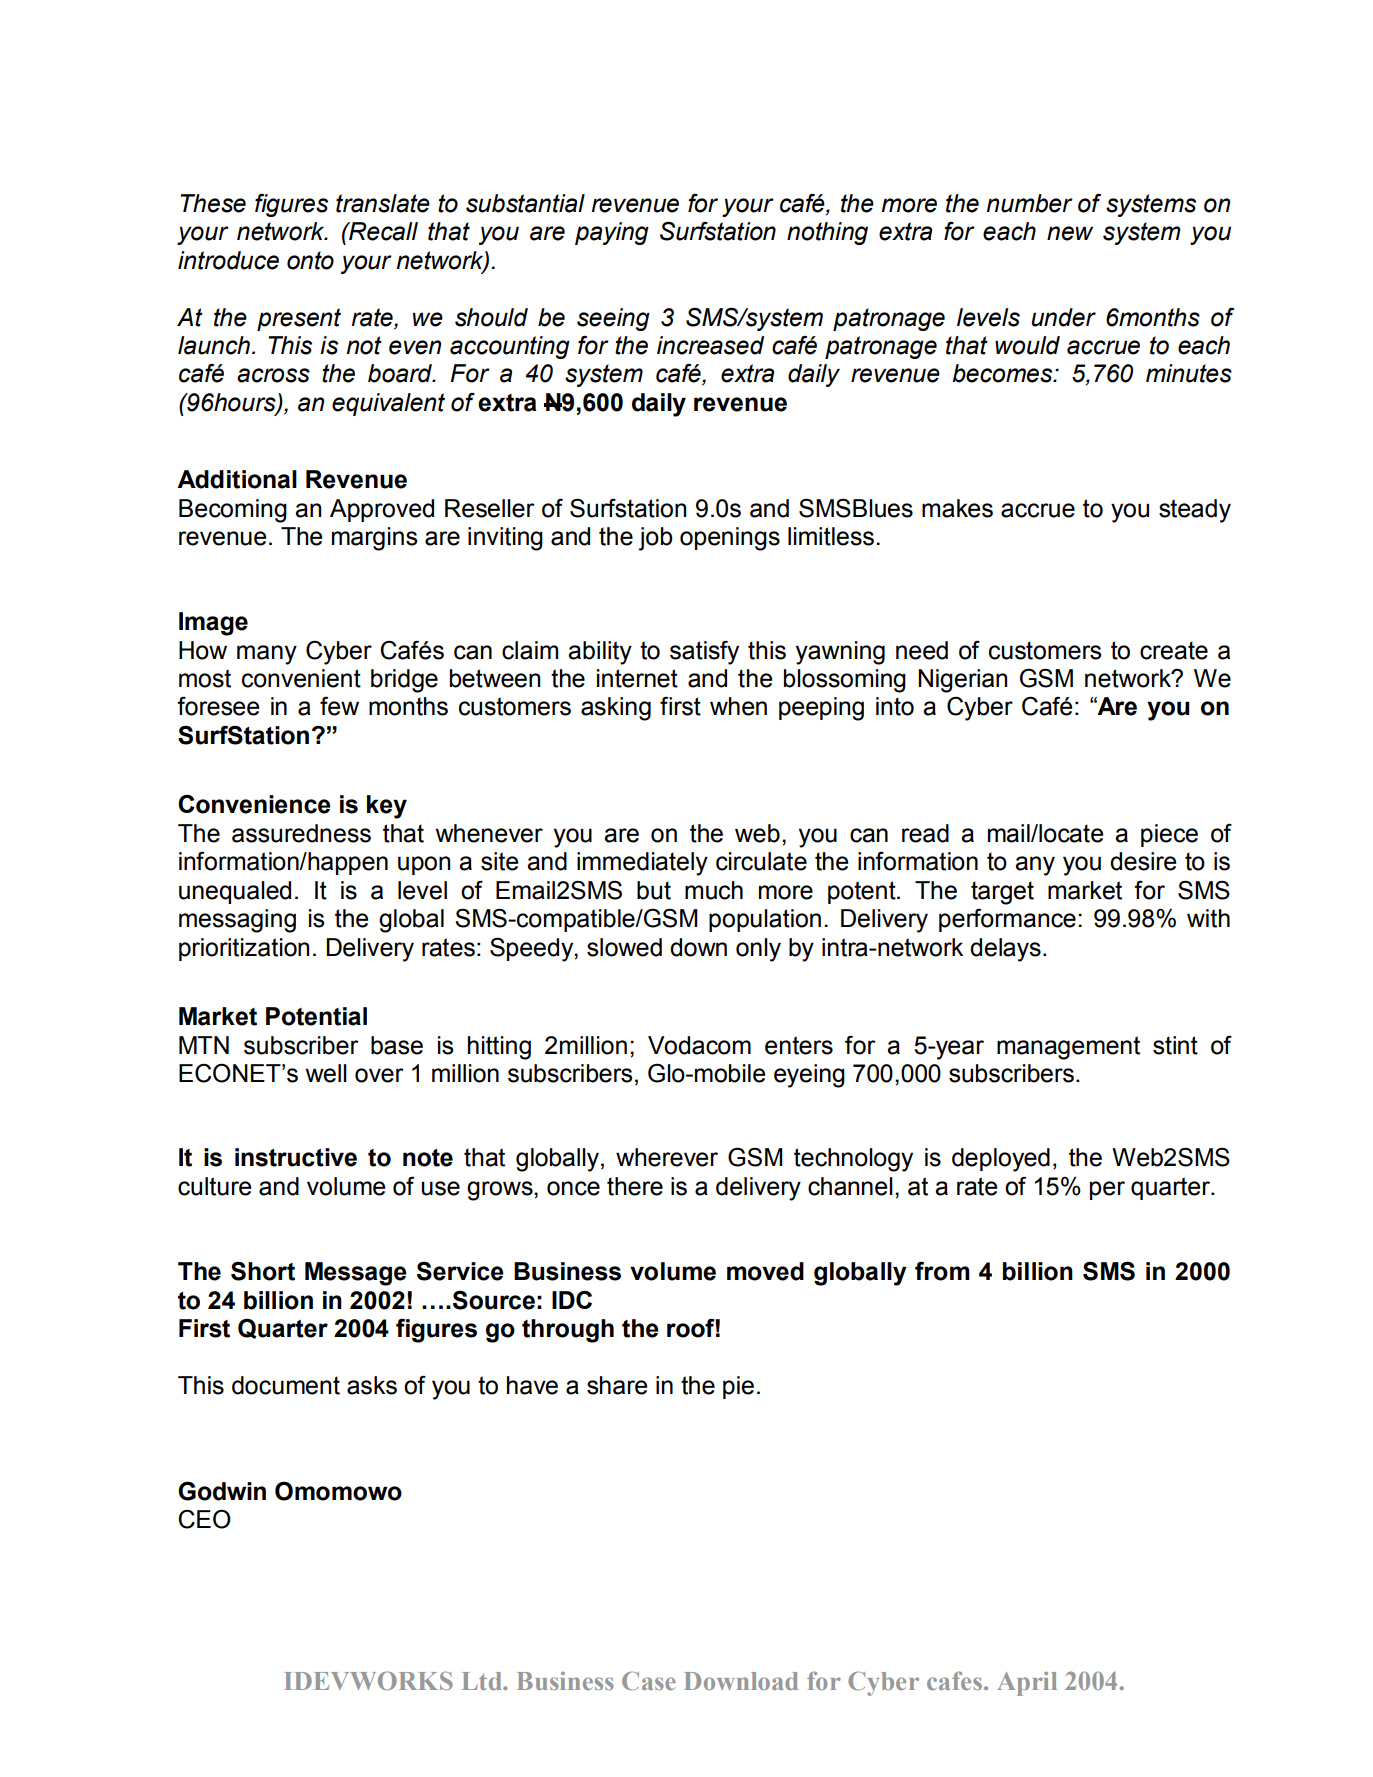 Image resolution: width=1373 pixels, height=1777 pixels. What do you see at coordinates (612, 233) in the image?
I see `paying` at bounding box center [612, 233].
